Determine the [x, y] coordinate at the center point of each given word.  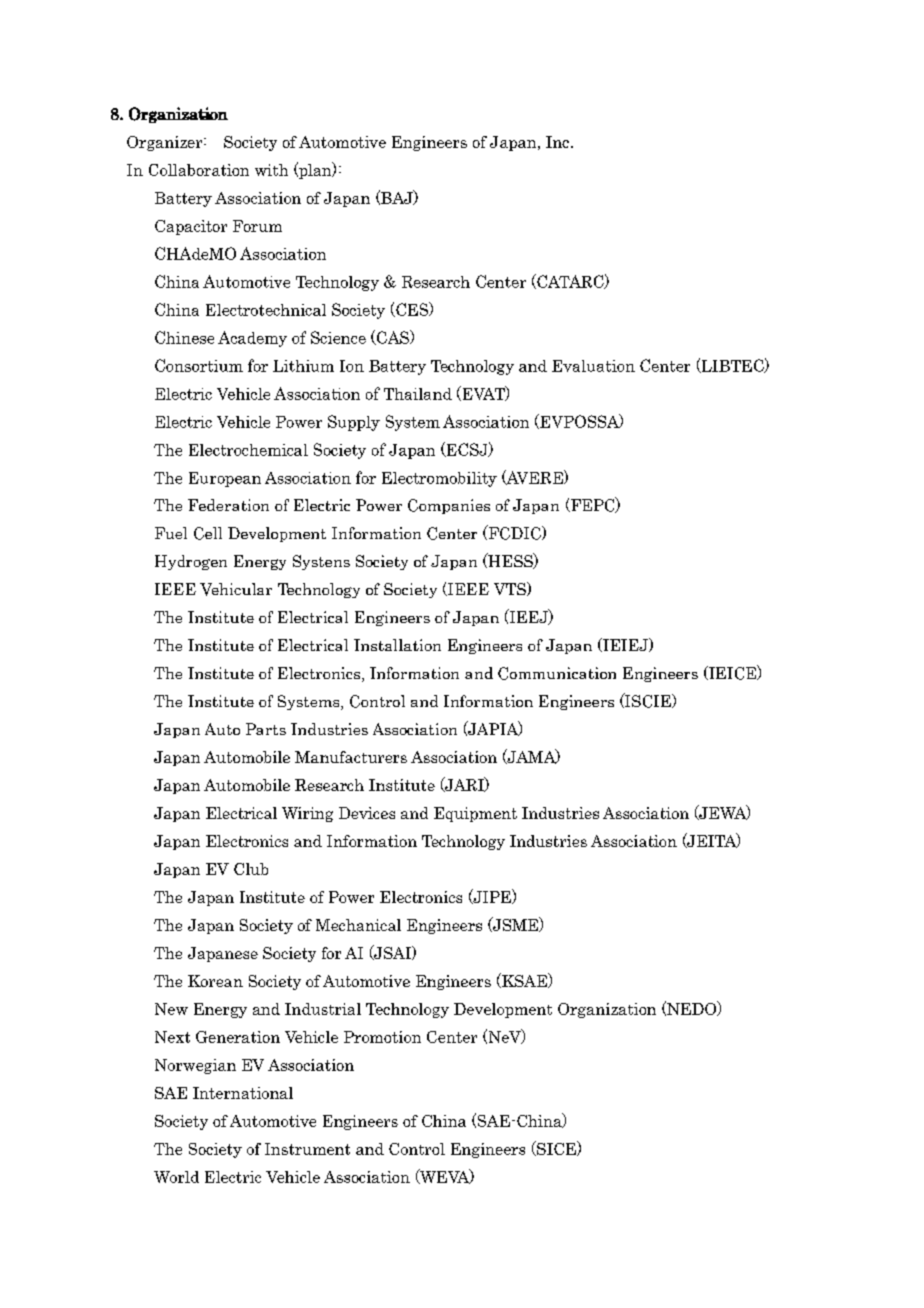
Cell [208, 533]
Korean [215, 981]
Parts [266, 729]
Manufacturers [351, 757]
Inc [557, 142]
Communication [557, 673]
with [271, 170]
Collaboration [199, 170]
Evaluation [593, 366]
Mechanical [358, 925]
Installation [397, 645]
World [176, 1177]
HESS [510, 561]
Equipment [475, 814]
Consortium [199, 365]
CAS [393, 337]
